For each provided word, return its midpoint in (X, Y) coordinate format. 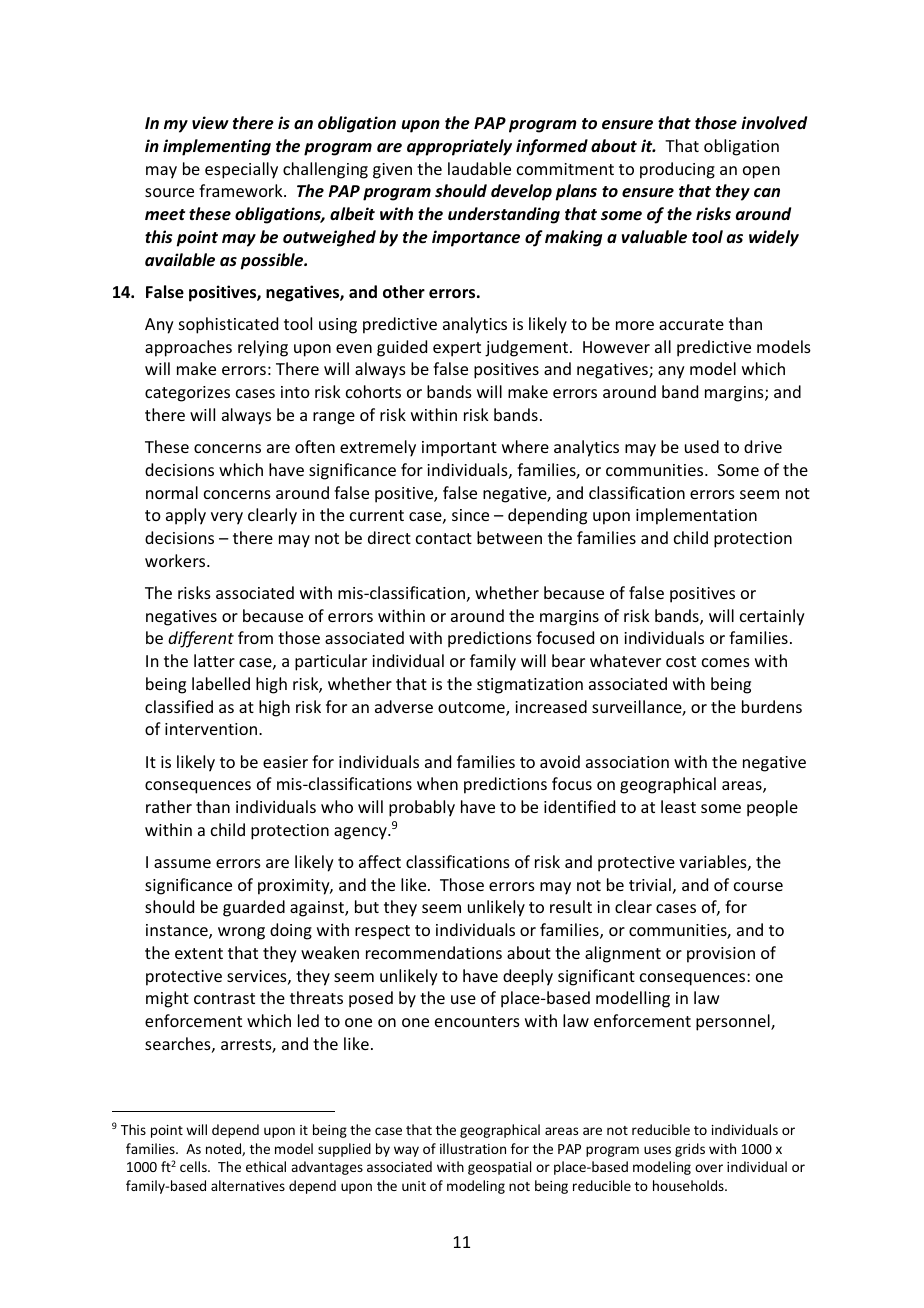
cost (681, 661)
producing (677, 170)
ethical (266, 1166)
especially (241, 170)
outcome (472, 709)
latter (214, 660)
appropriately (459, 147)
